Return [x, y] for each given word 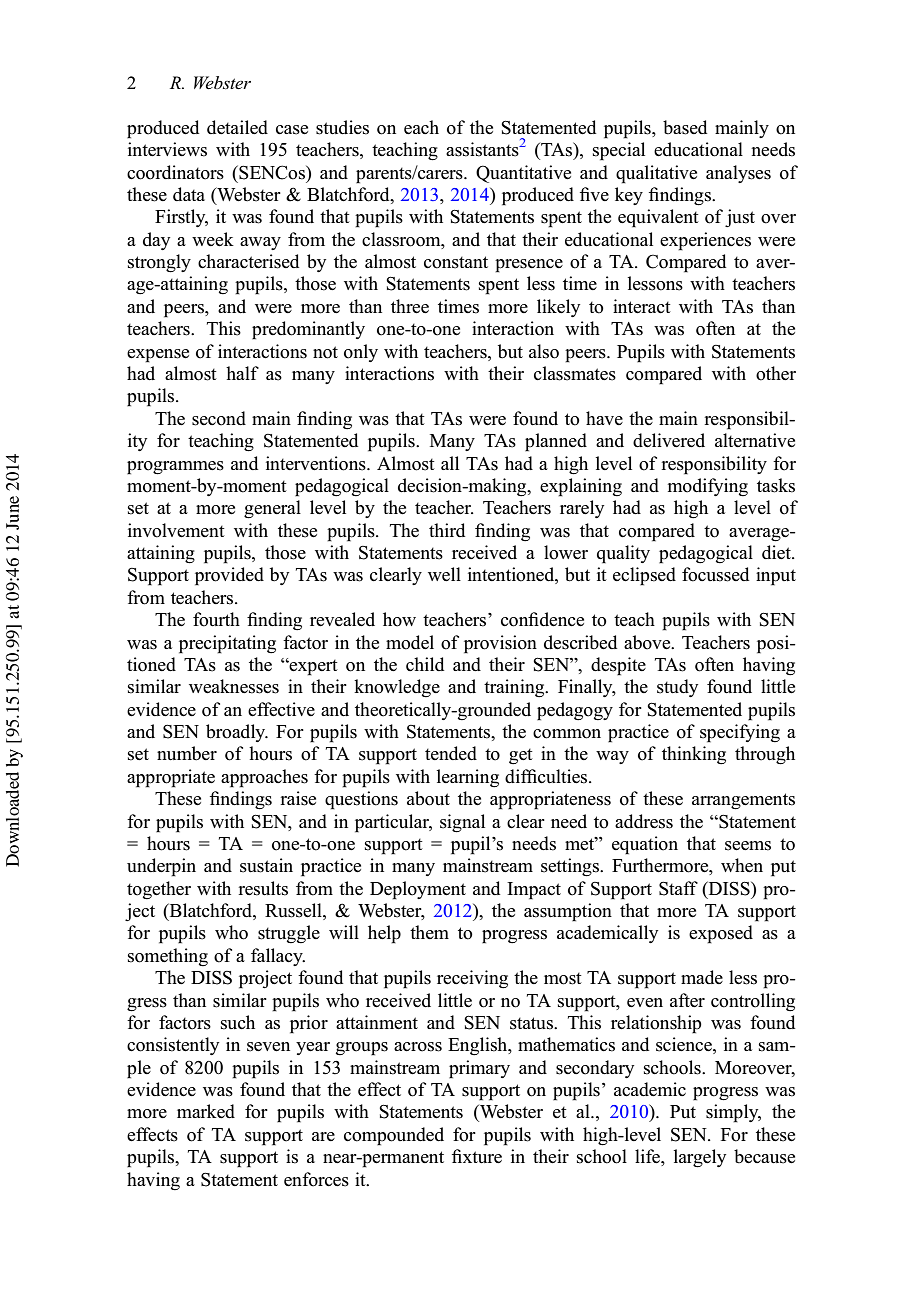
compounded [394, 1136]
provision [500, 644]
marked [206, 1111]
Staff [678, 888]
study [677, 688]
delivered [669, 440]
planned [556, 442]
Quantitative [523, 174]
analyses [738, 174]
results [263, 888]
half [242, 373]
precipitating [227, 644]
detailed [237, 127]
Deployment [418, 890]
